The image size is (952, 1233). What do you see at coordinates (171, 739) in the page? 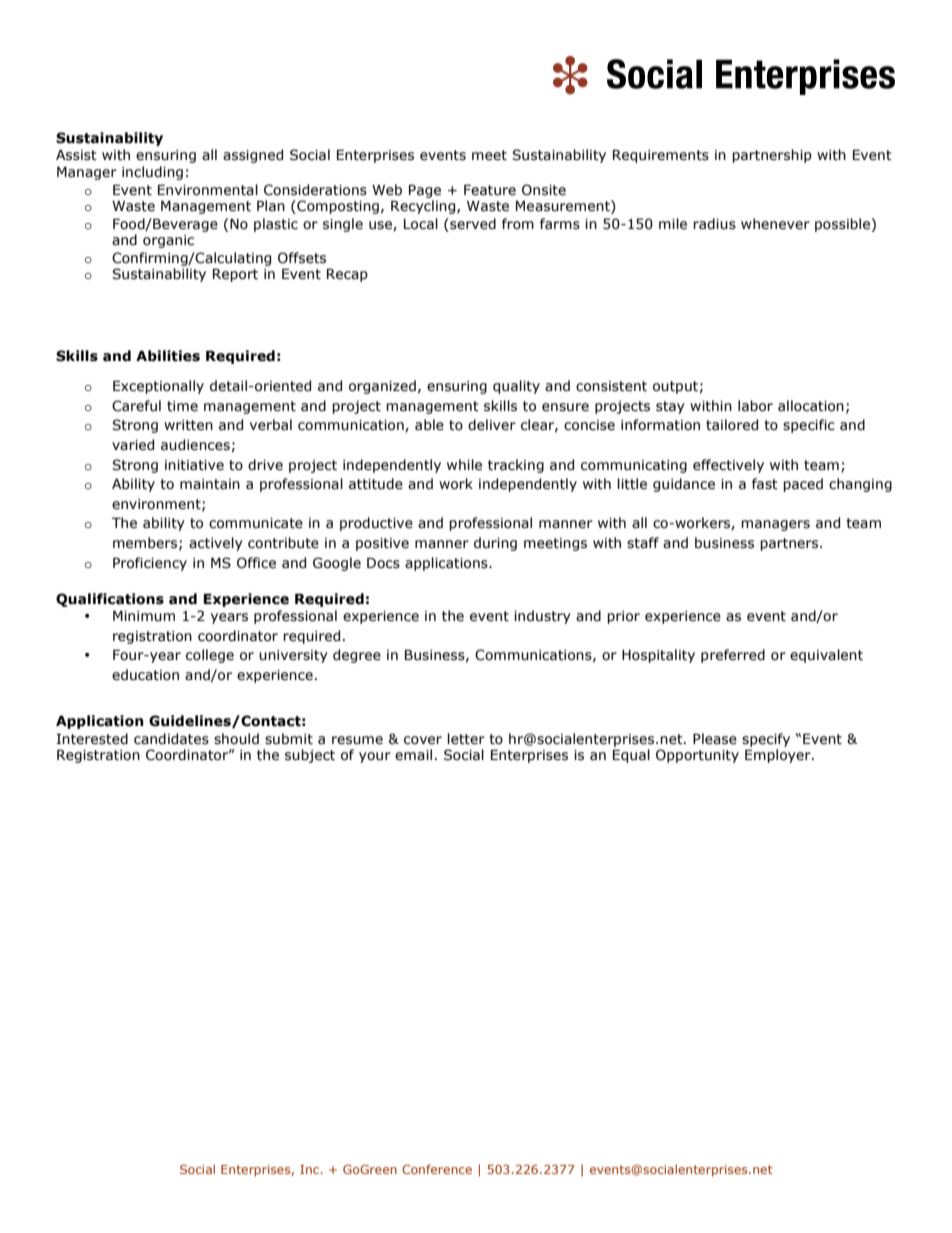
I see `candidates` at bounding box center [171, 739].
